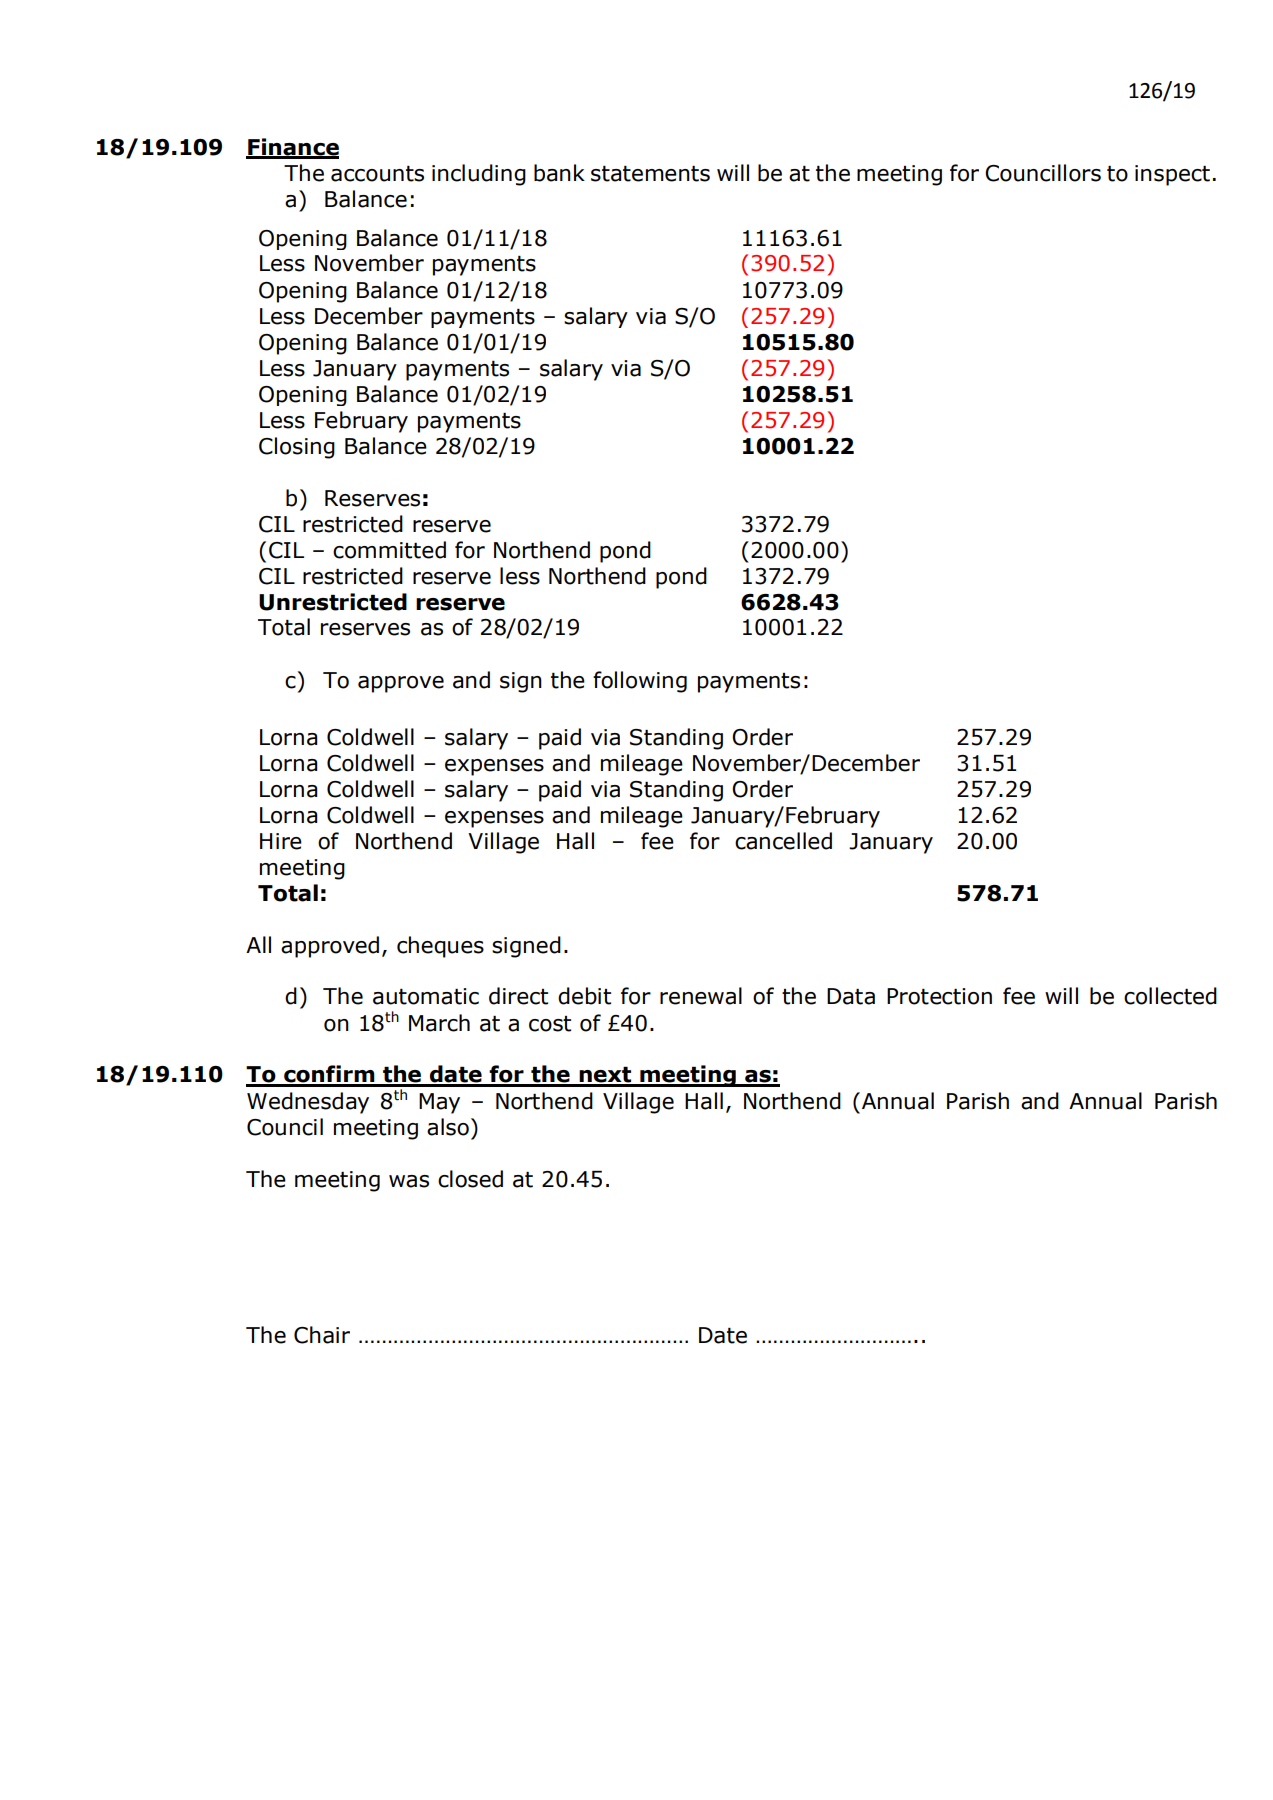 The width and height of the image is (1273, 1800). Describe the element at coordinates (322, 1335) in the image. I see `Chair` at that location.
